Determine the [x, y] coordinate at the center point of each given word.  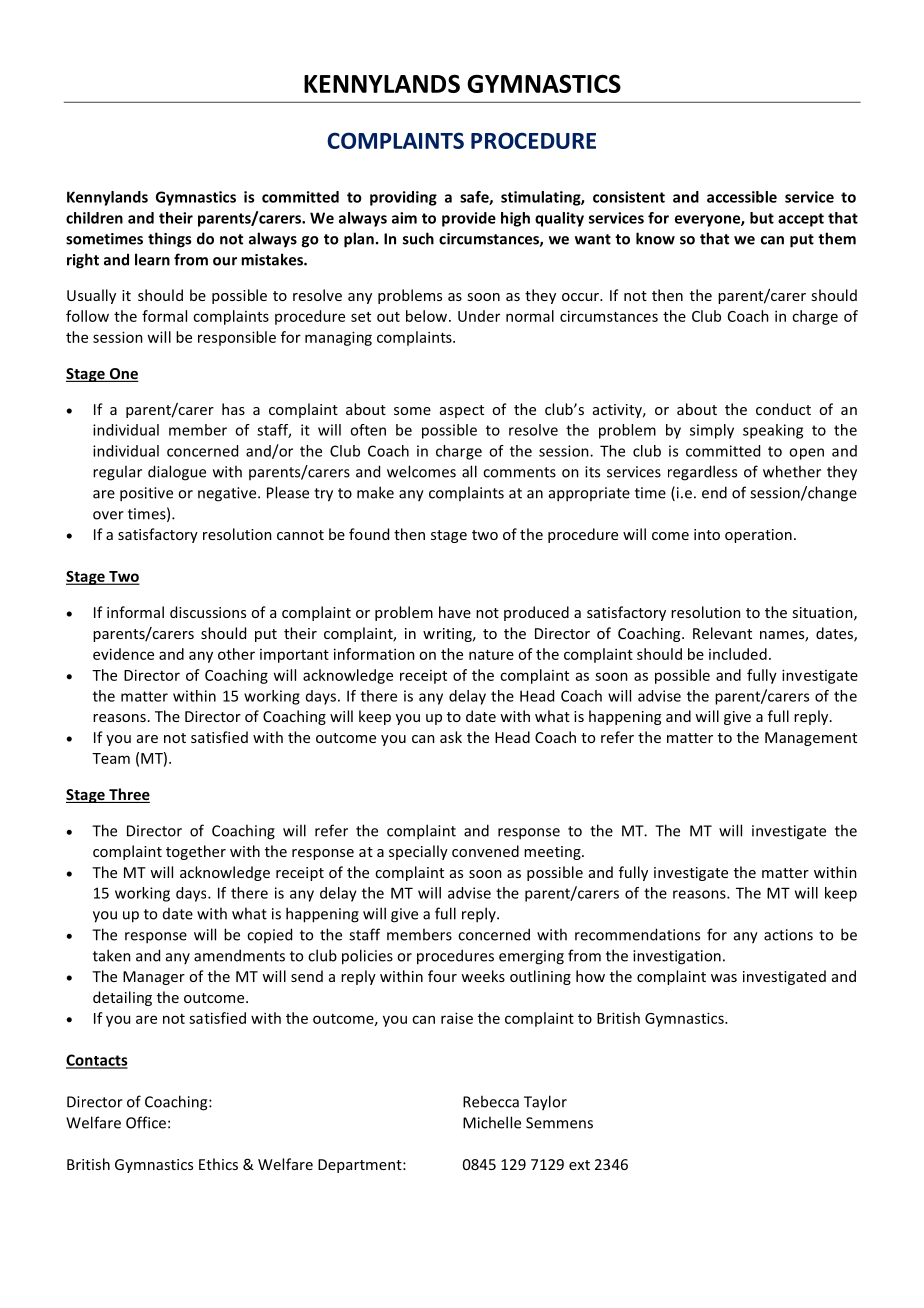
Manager [154, 978]
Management [811, 739]
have [455, 612]
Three [128, 795]
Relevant [722, 633]
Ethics [218, 1164]
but [762, 218]
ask [451, 737]
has [233, 409]
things [169, 240]
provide [469, 219]
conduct [783, 409]
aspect [462, 411]
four [442, 976]
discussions [208, 612]
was [724, 978]
